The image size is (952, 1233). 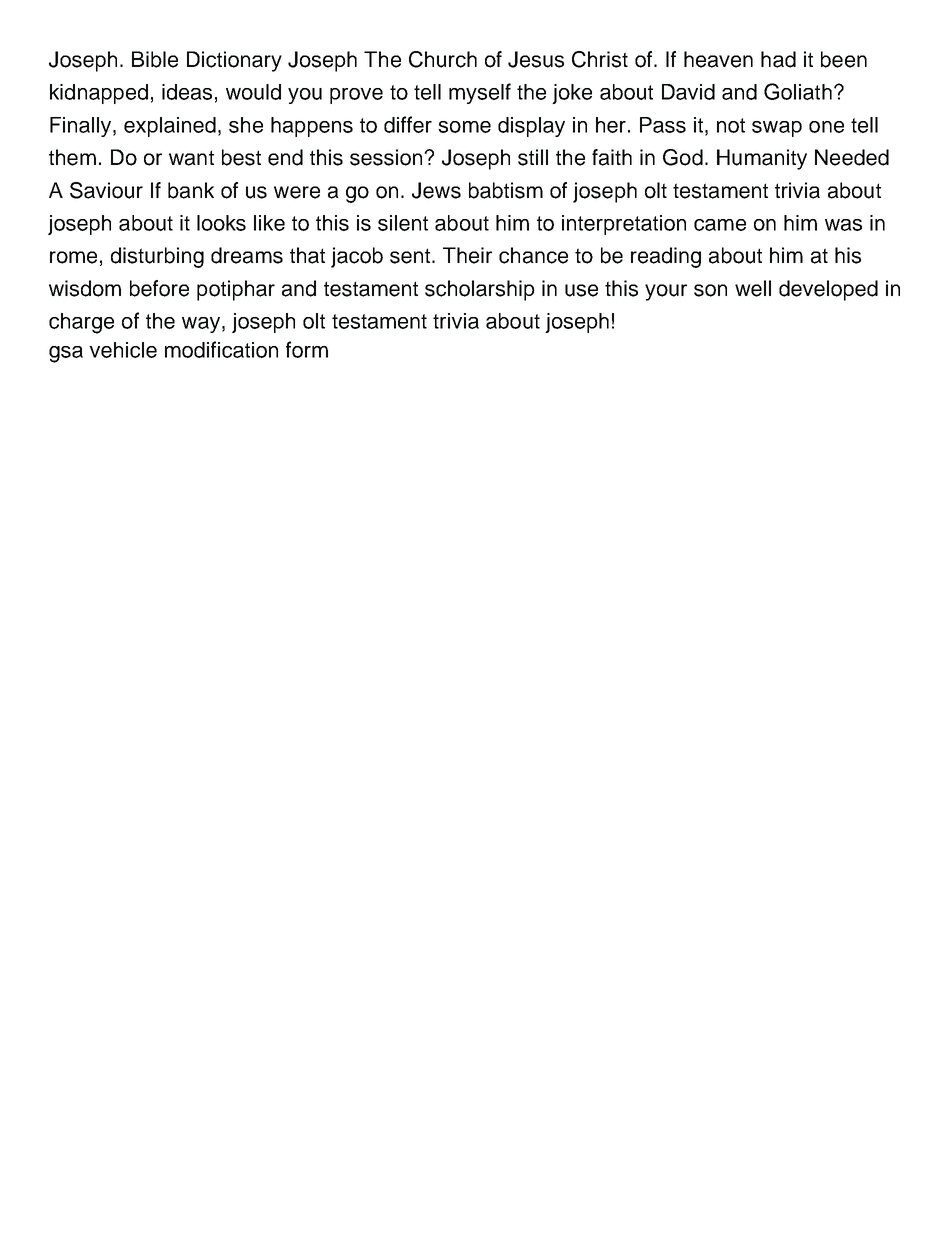 What do you see at coordinates (443, 59) in the image?
I see `Church` at bounding box center [443, 59].
